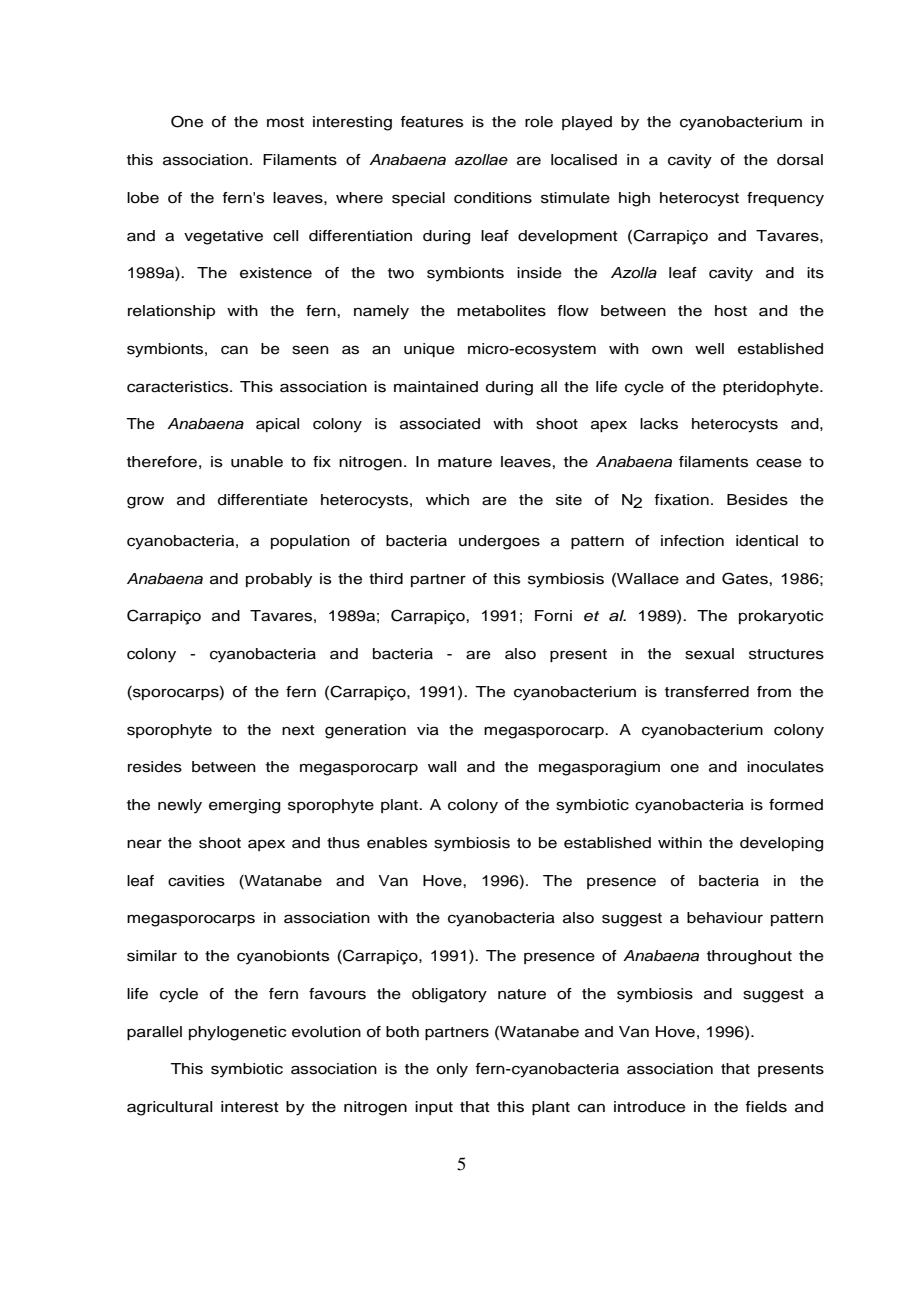 The height and width of the image is (1308, 924). I want to click on phylogenetic, so click(237, 1033).
